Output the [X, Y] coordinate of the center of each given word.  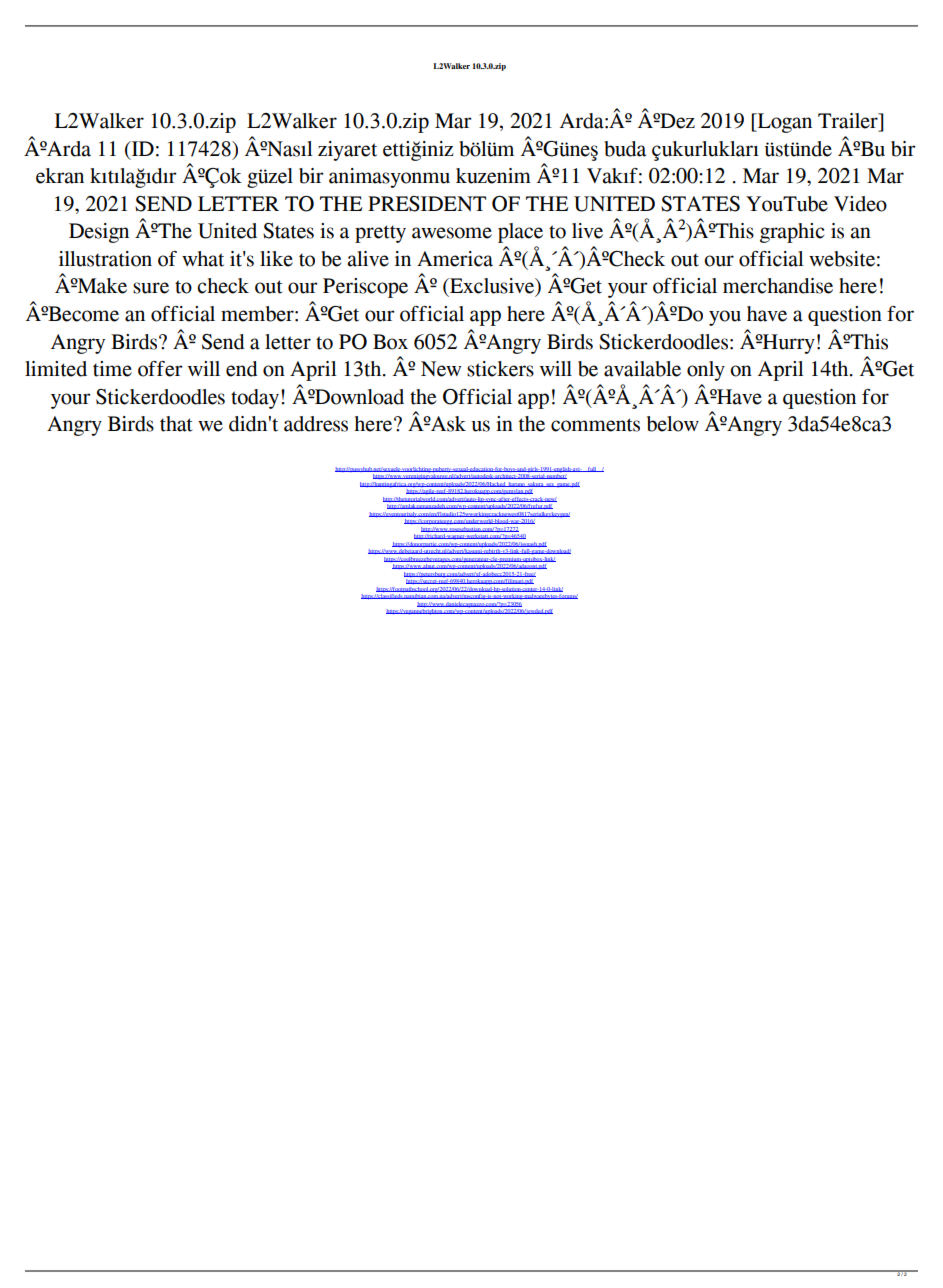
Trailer [849, 122]
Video [860, 204]
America [455, 259]
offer [160, 369]
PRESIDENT [427, 204]
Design [99, 233]
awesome [452, 233]
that [176, 424]
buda [625, 149]
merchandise [778, 286]
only [706, 371]
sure [151, 288]
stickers [500, 369]
